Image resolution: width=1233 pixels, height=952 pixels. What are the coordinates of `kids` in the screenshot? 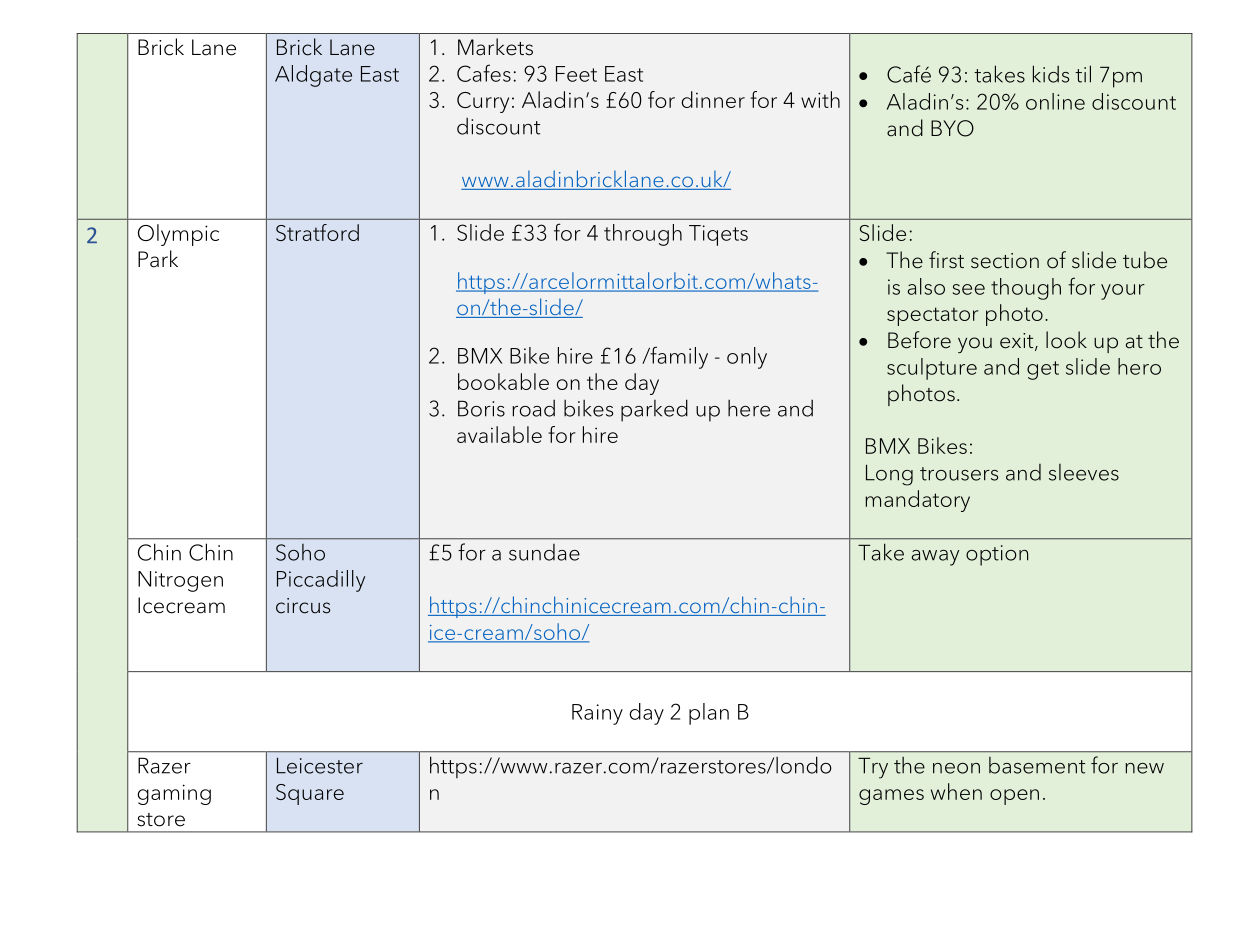 It's located at (1051, 74).
